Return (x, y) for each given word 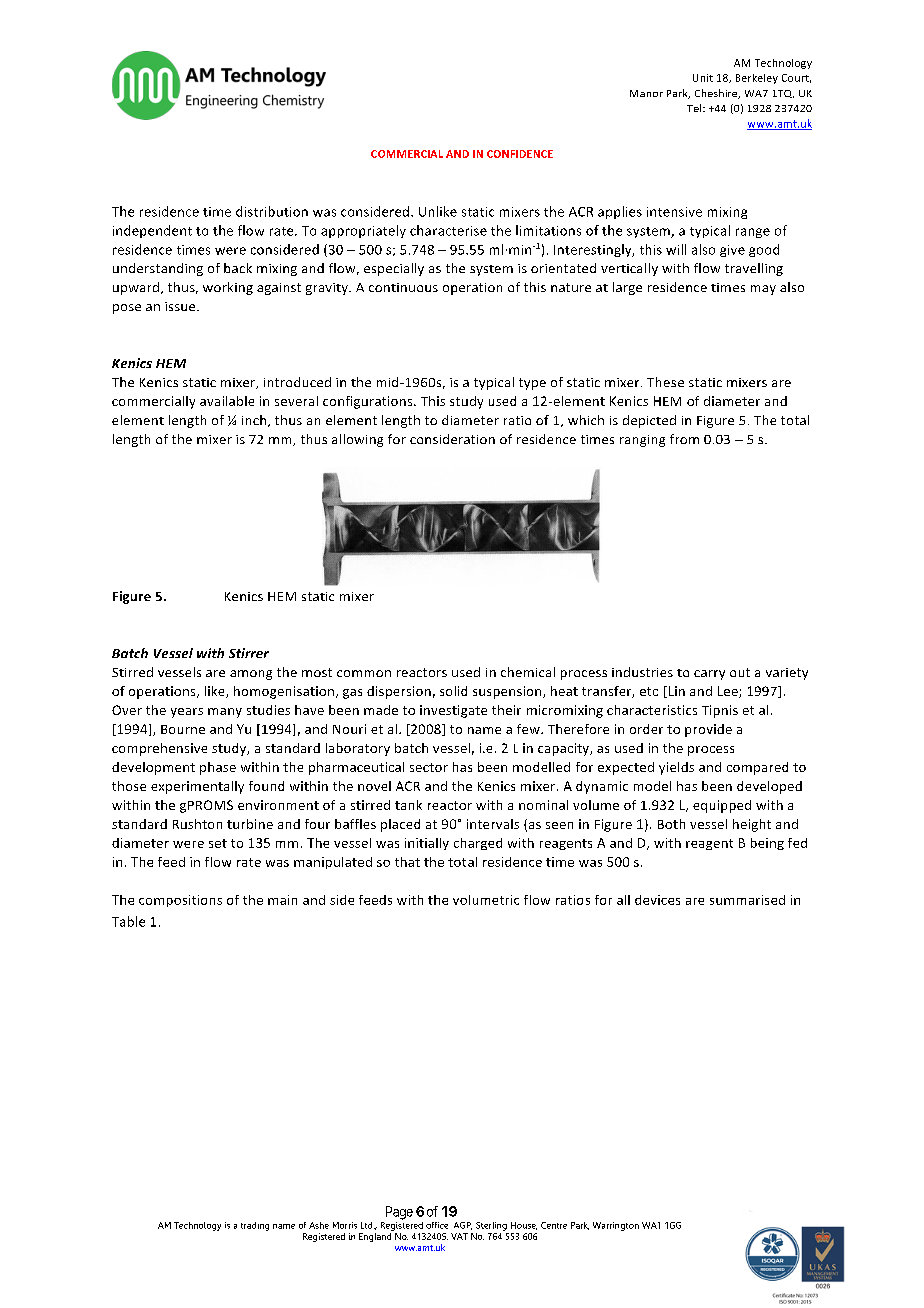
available (227, 401)
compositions (180, 901)
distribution (272, 211)
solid (453, 691)
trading (255, 1226)
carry (709, 675)
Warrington (616, 1226)
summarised (747, 900)
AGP (463, 1226)
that (407, 862)
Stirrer (249, 653)
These (665, 382)
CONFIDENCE (520, 154)
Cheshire (717, 94)
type (532, 384)
